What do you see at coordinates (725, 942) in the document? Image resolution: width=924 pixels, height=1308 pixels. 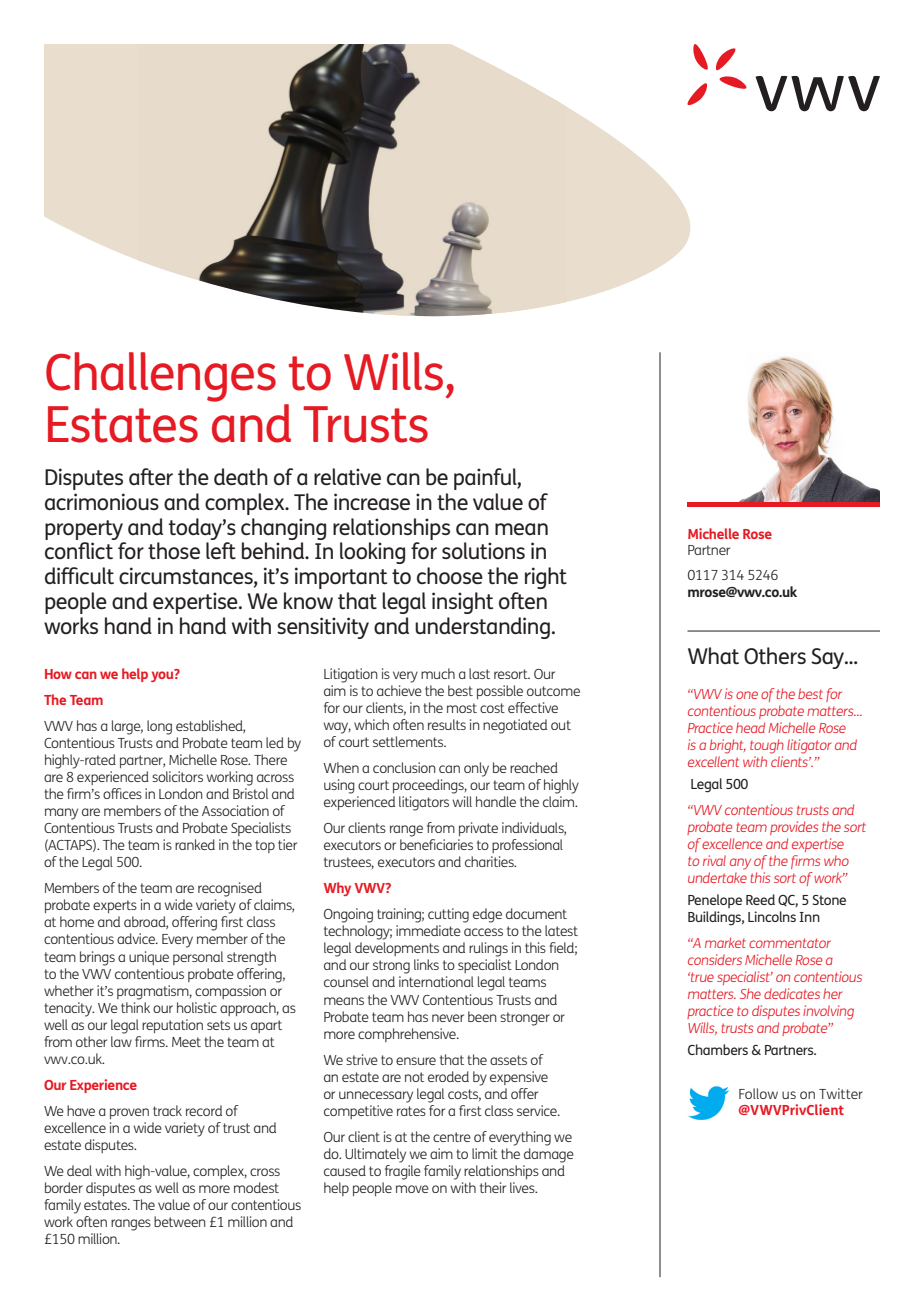 I see `market` at bounding box center [725, 942].
